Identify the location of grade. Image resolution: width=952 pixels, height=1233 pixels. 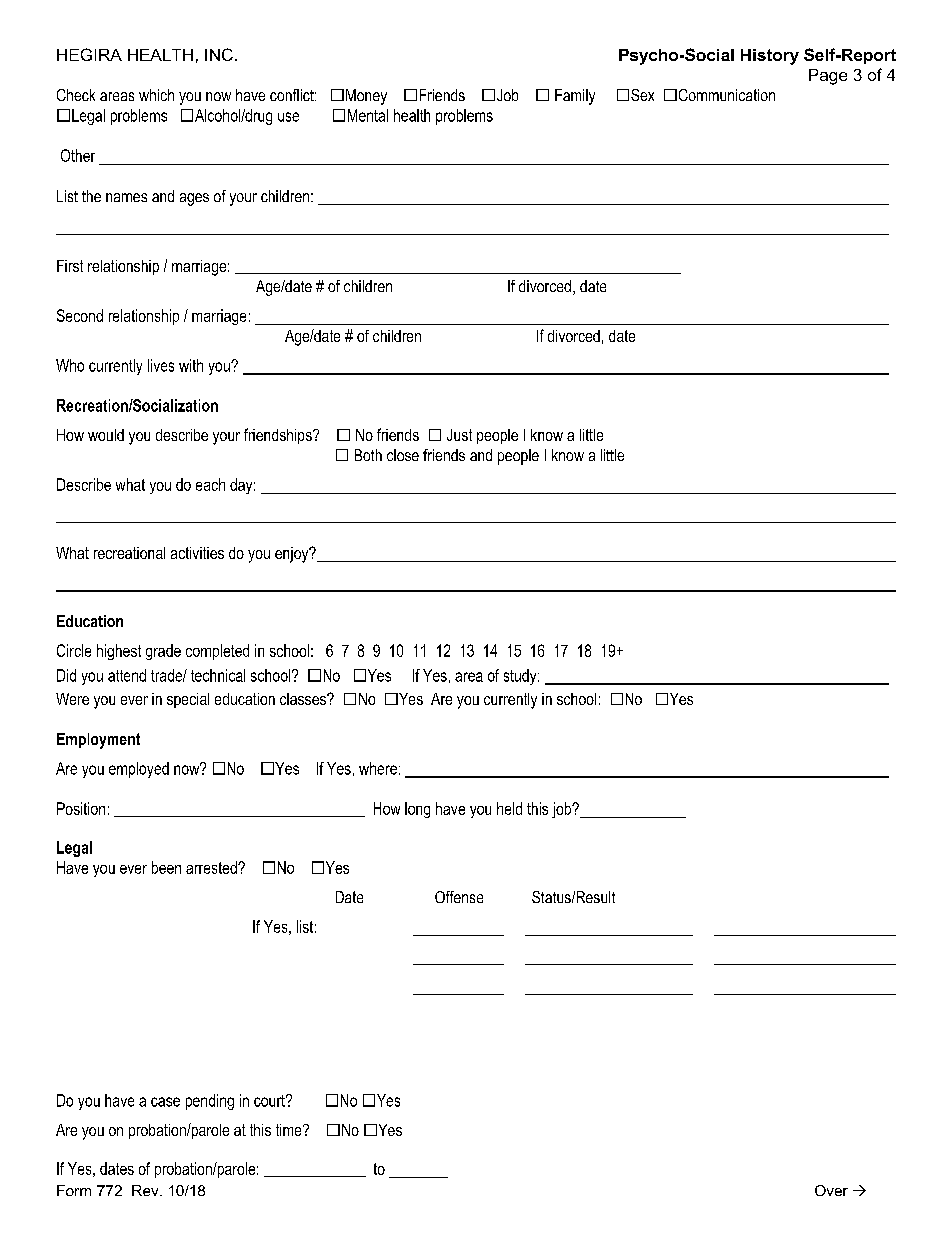
(163, 652).
